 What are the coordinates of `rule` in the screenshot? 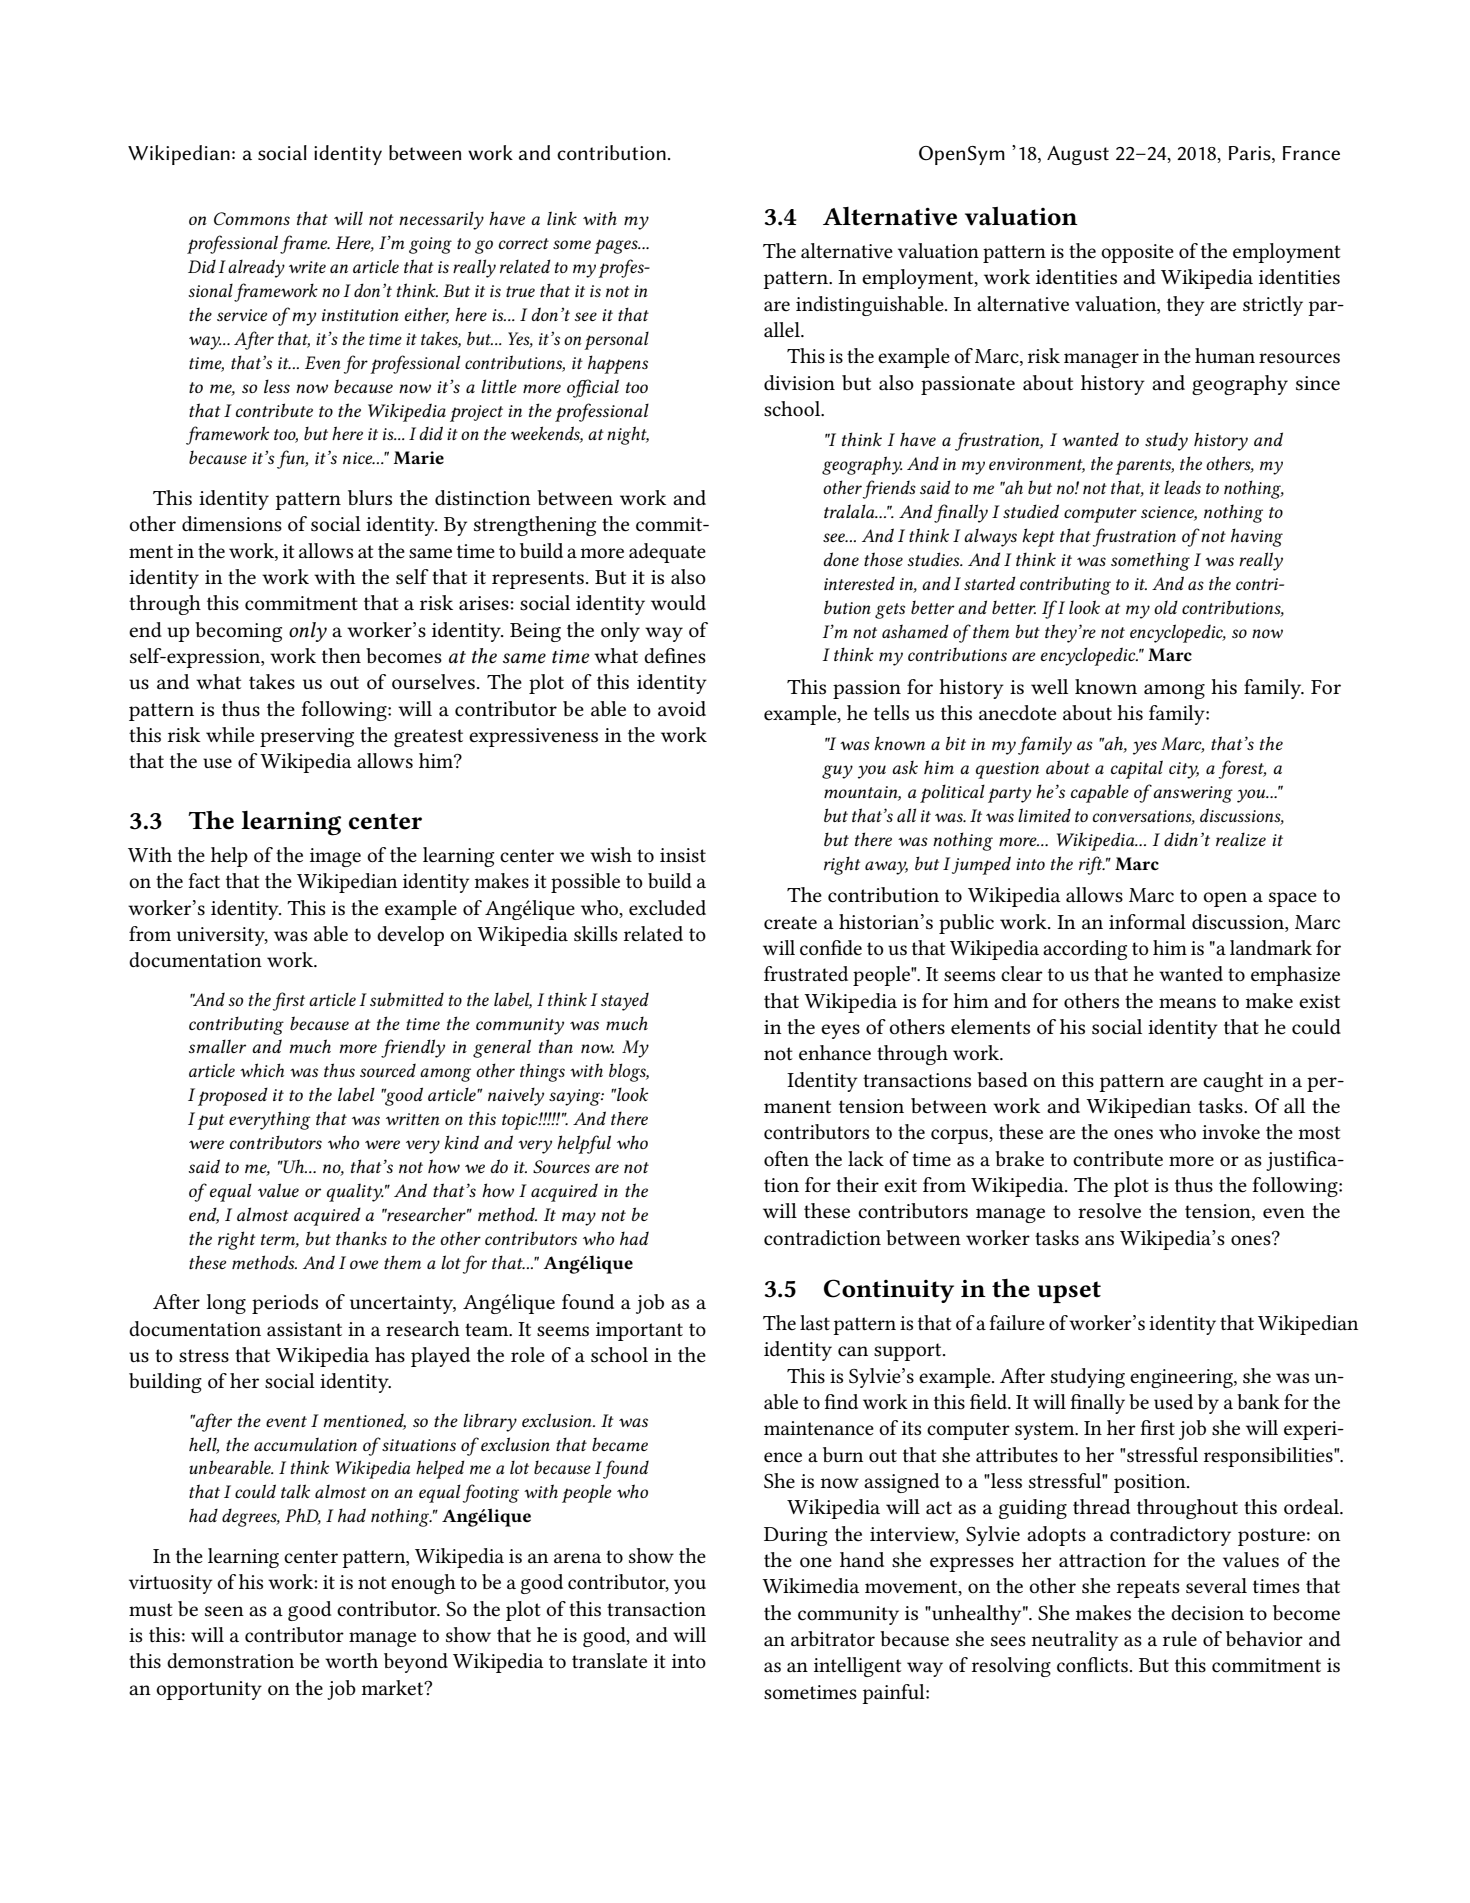 It's located at (1180, 1639).
